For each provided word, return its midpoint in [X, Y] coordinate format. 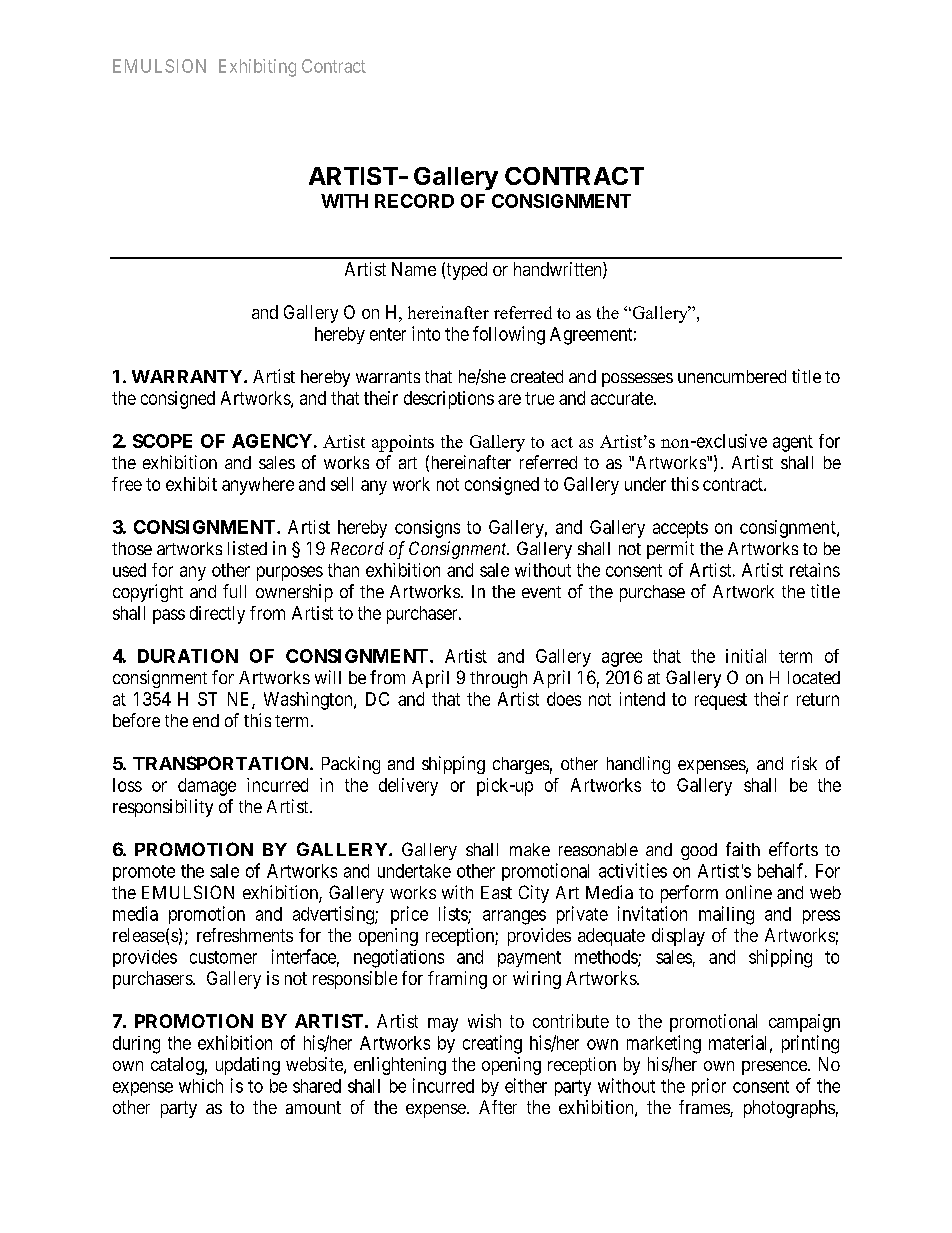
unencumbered [732, 376]
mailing [726, 915]
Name [414, 269]
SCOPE [162, 441]
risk [804, 763]
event [541, 592]
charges [521, 765]
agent [793, 443]
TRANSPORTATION [222, 763]
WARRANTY [188, 376]
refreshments [245, 935]
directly [217, 615]
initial [746, 656]
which [201, 1086]
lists [454, 914]
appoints [403, 443]
